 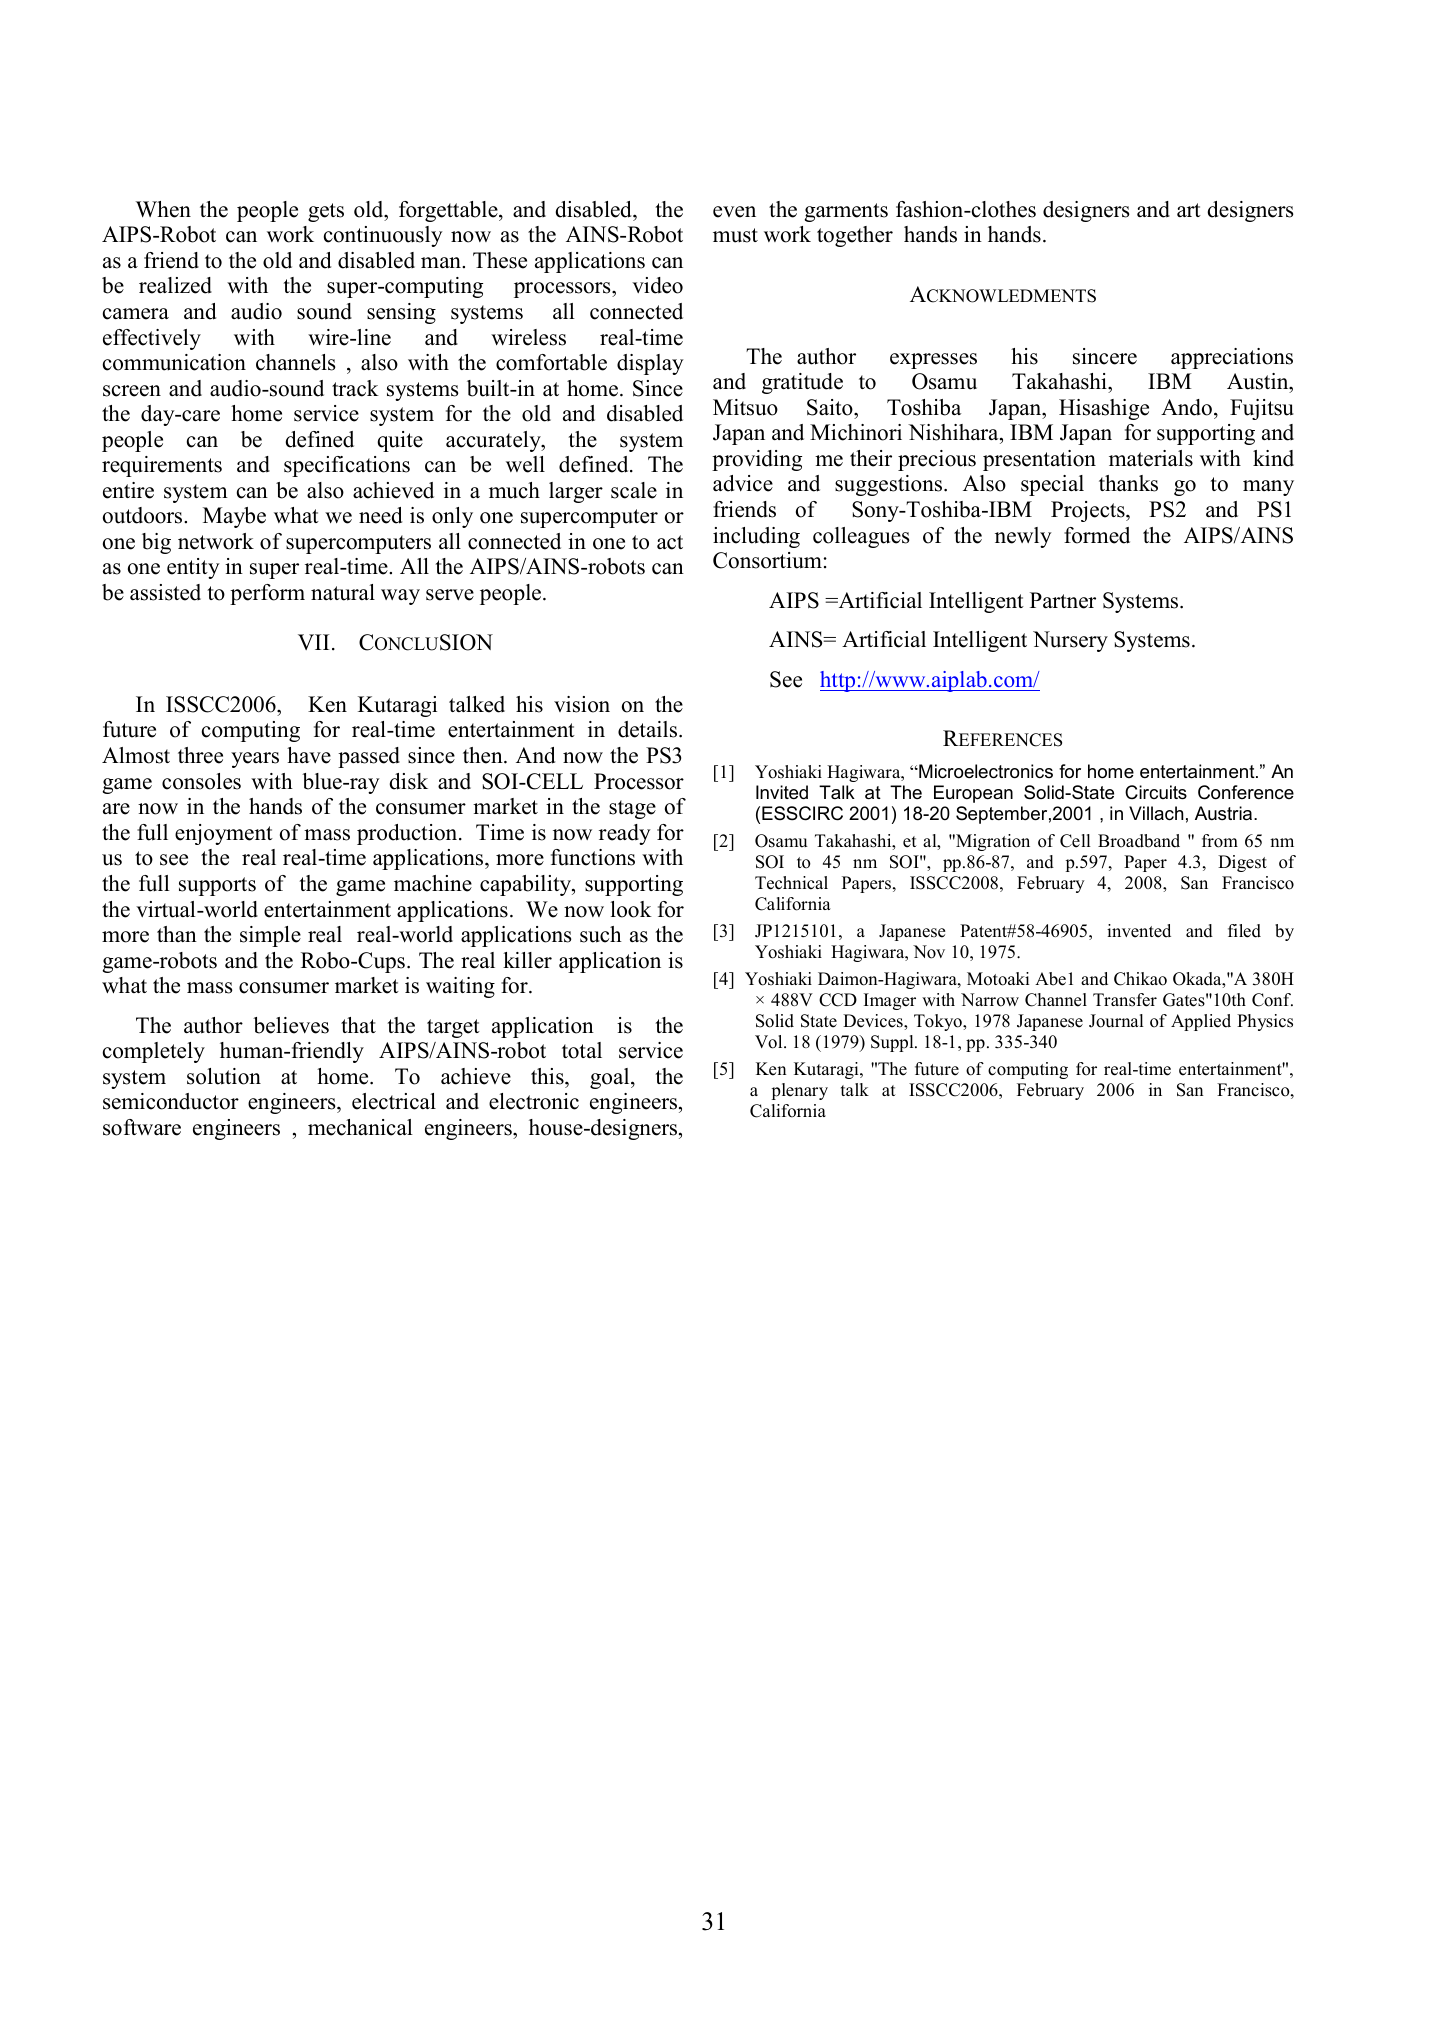 What do you see at coordinates (326, 212) in the screenshot?
I see `gets` at bounding box center [326, 212].
